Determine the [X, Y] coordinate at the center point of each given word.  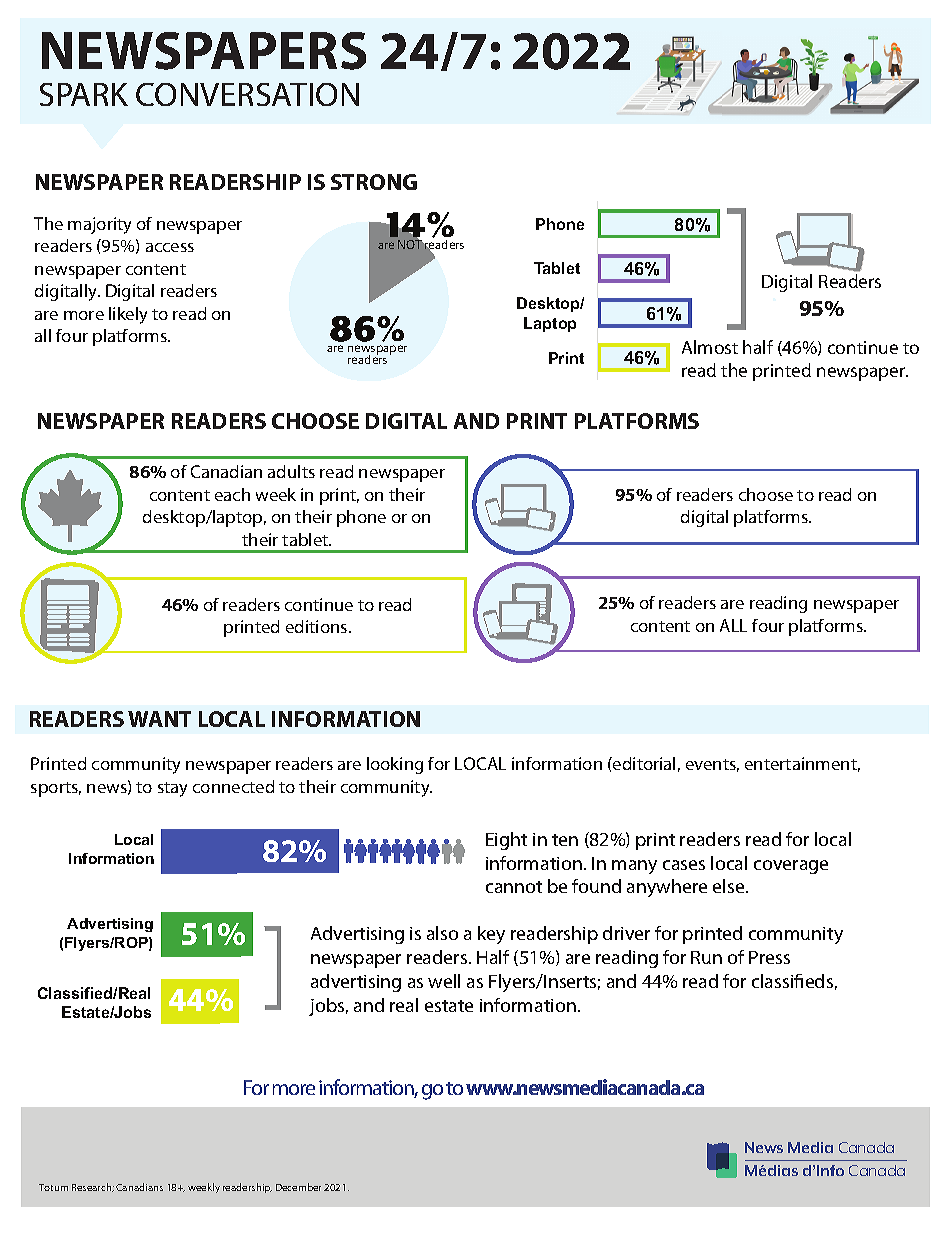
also [442, 933]
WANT [159, 719]
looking [395, 765]
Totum [53, 1187]
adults [291, 471]
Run [706, 957]
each [232, 494]
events [712, 765]
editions [318, 626]
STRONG [374, 182]
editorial [643, 763]
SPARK [84, 94]
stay [172, 789]
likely [128, 315]
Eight [506, 841]
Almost [710, 347]
